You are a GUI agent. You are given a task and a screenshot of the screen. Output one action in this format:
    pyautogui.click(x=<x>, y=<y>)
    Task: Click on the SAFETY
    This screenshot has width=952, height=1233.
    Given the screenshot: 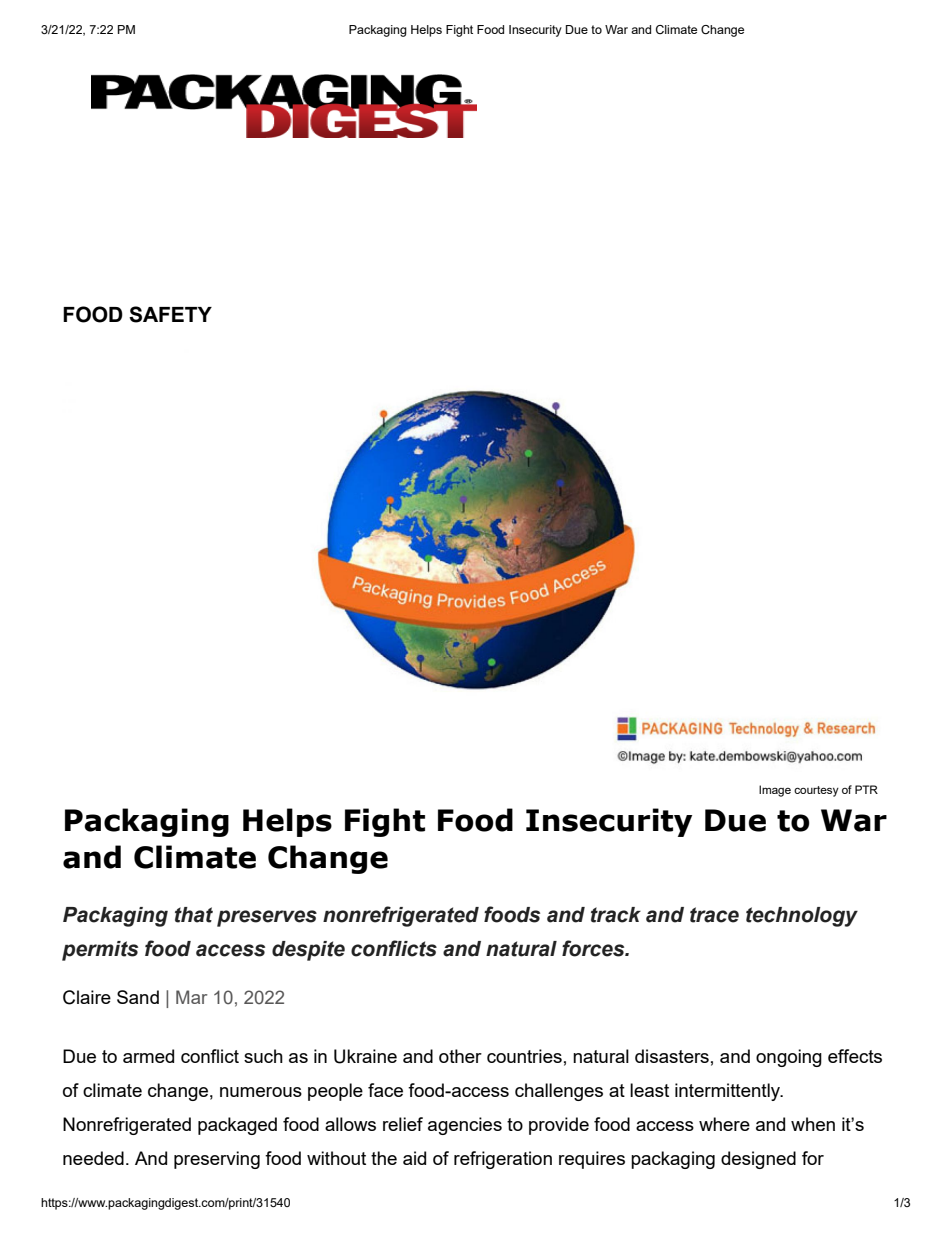 What is the action you would take?
    pyautogui.click(x=170, y=314)
